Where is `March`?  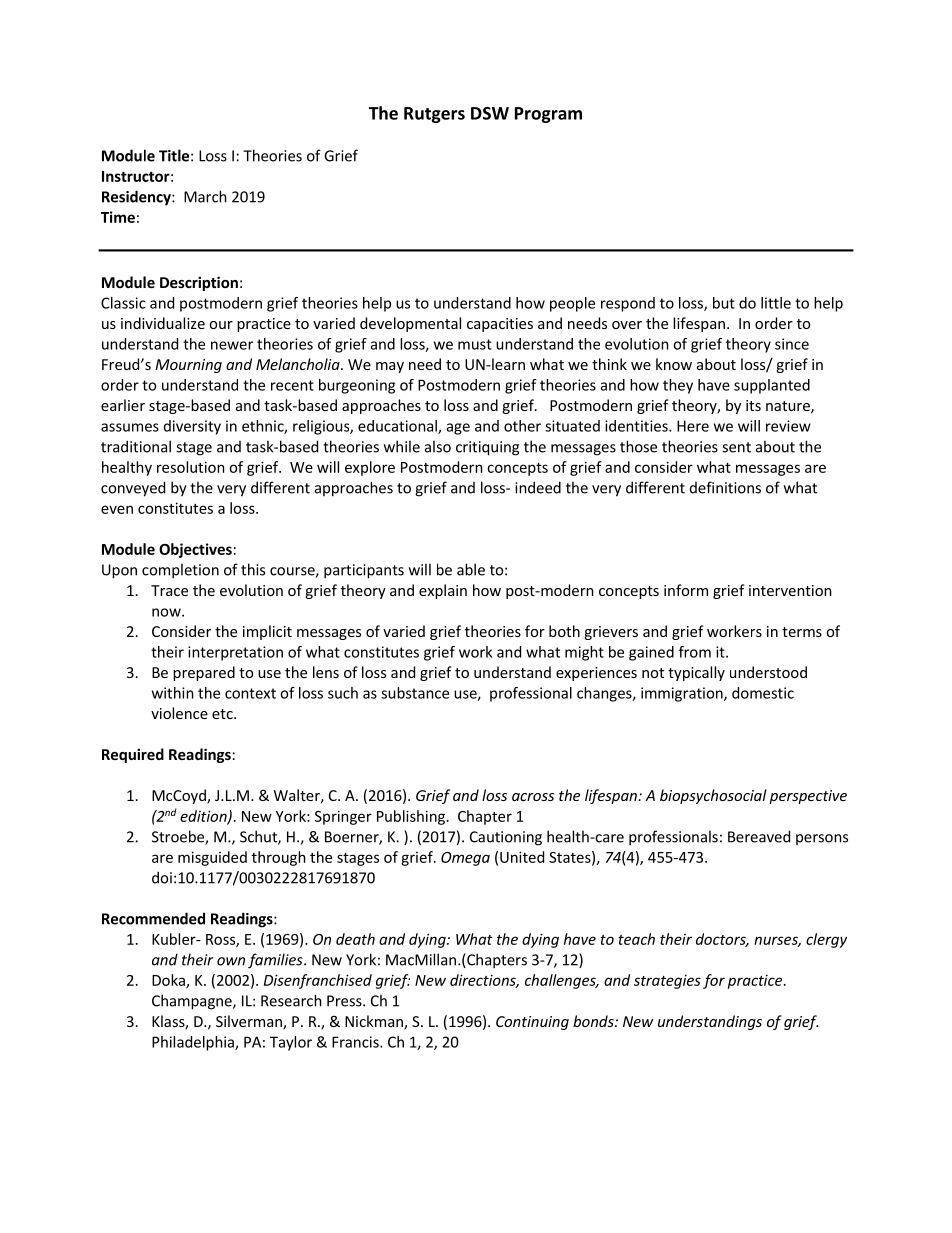 March is located at coordinates (205, 196).
